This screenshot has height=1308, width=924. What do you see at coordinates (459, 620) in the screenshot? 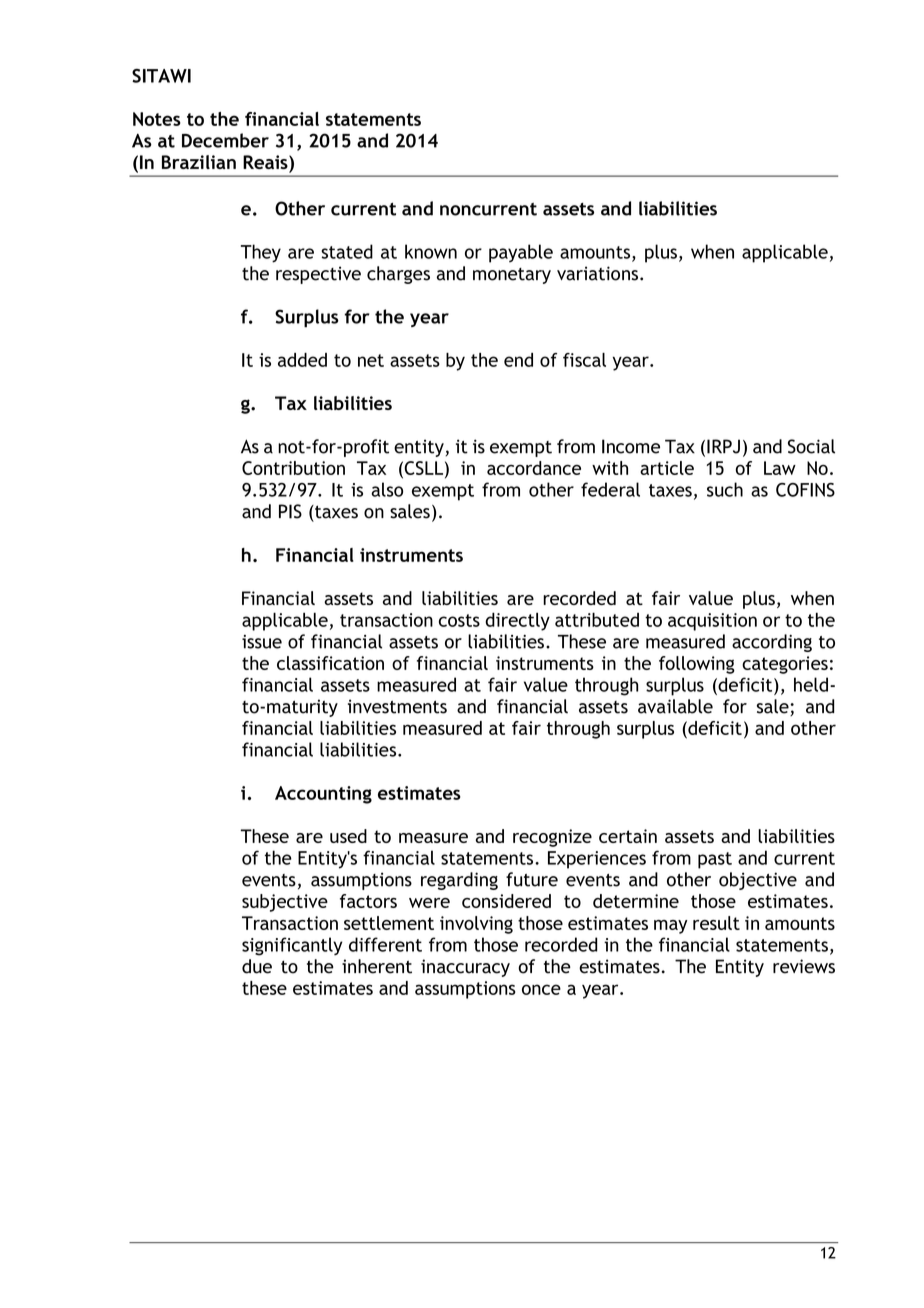
I see `costs` at bounding box center [459, 620].
